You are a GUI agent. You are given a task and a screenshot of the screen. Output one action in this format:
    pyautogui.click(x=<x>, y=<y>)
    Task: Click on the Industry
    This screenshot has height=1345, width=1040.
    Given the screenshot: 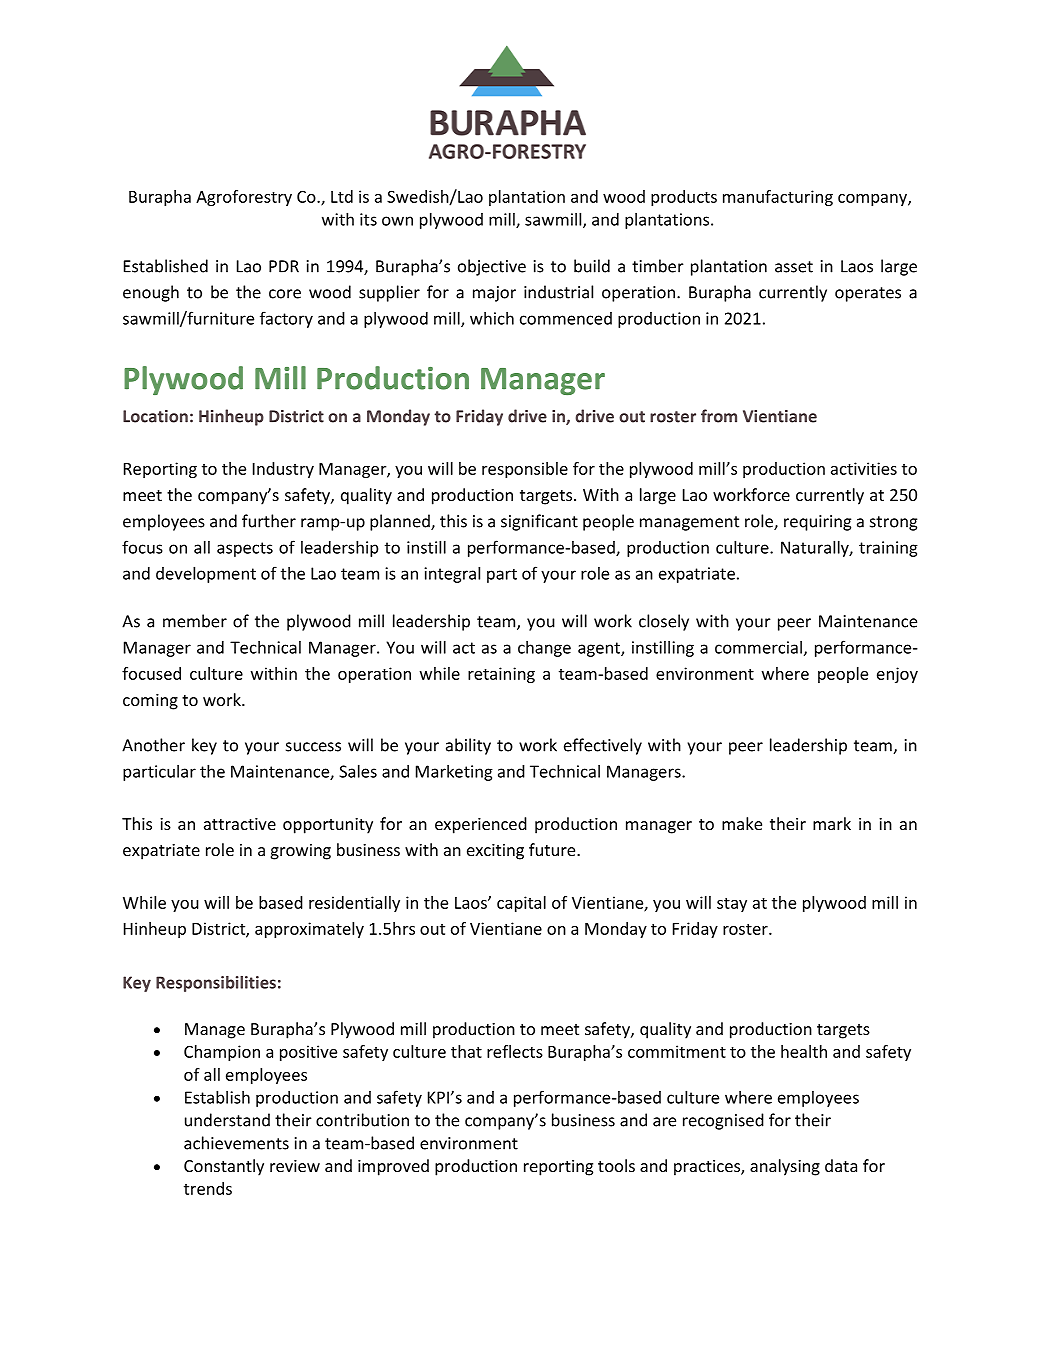 What is the action you would take?
    pyautogui.click(x=283, y=470)
